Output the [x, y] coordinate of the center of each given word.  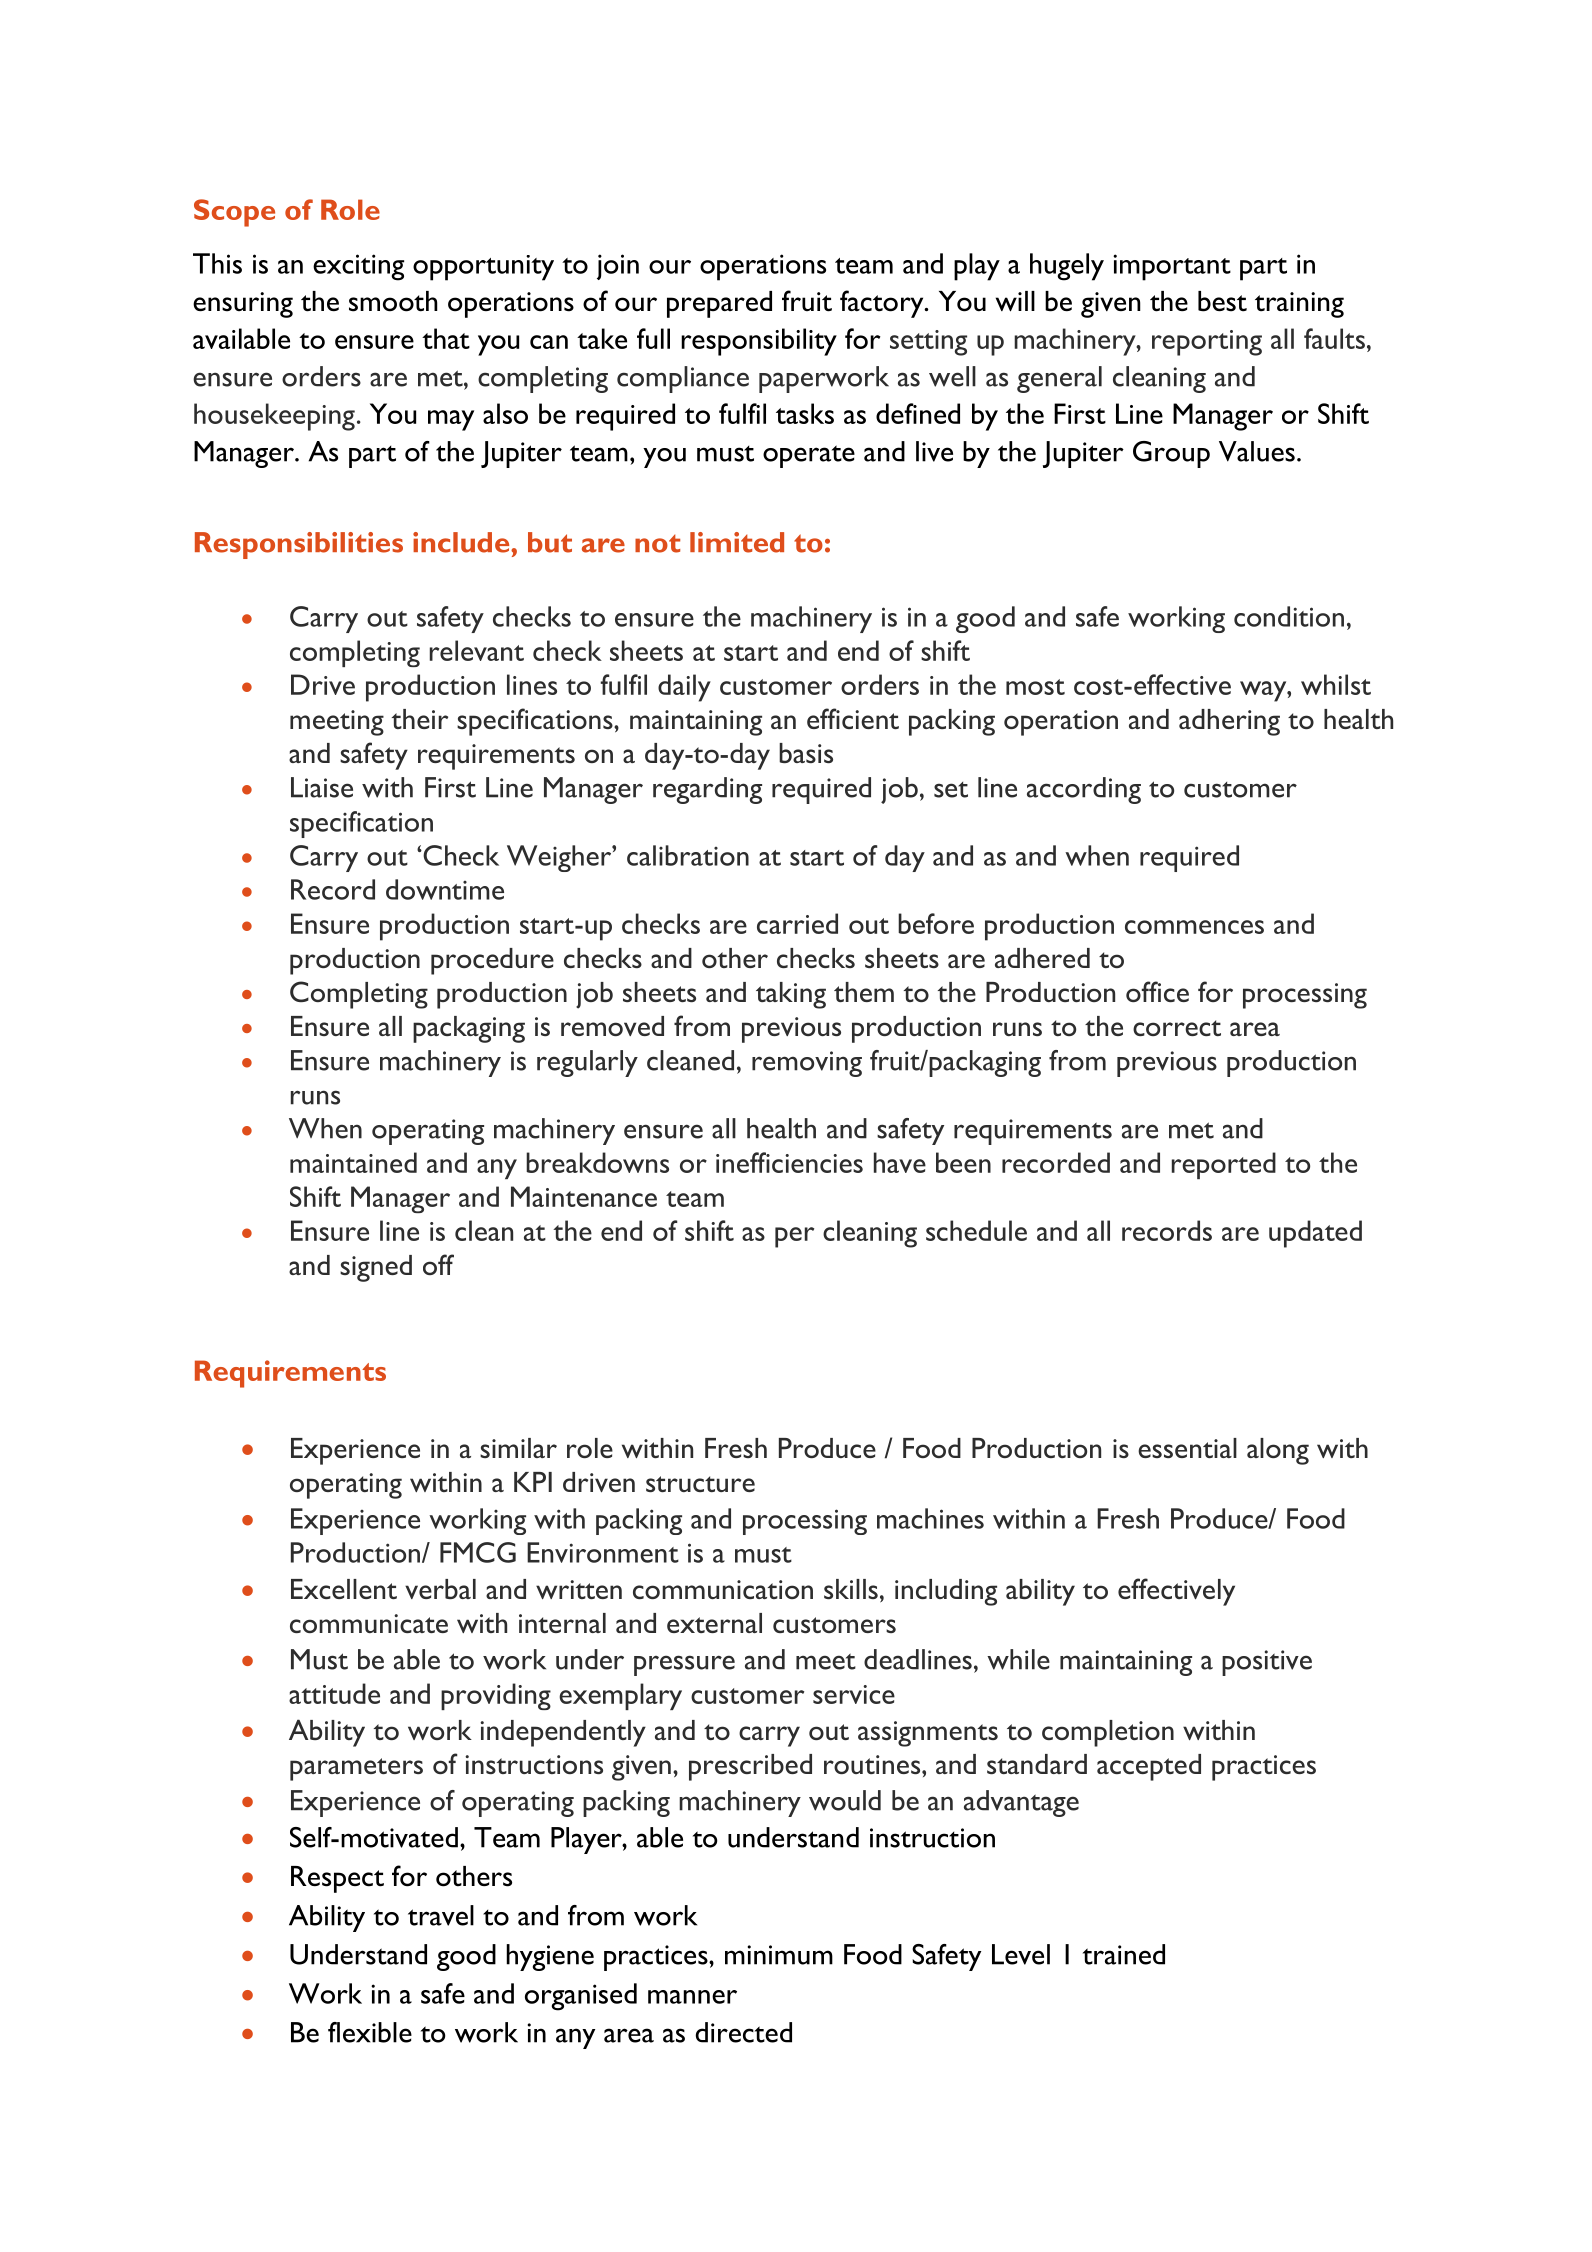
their [420, 719]
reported [1224, 1165]
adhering [1229, 722]
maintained [353, 1162]
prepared [719, 304]
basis [806, 753]
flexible [370, 2032]
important [1172, 267]
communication [723, 1589]
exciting [358, 267]
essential [1187, 1448]
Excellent [344, 1589]
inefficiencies [789, 1162]
